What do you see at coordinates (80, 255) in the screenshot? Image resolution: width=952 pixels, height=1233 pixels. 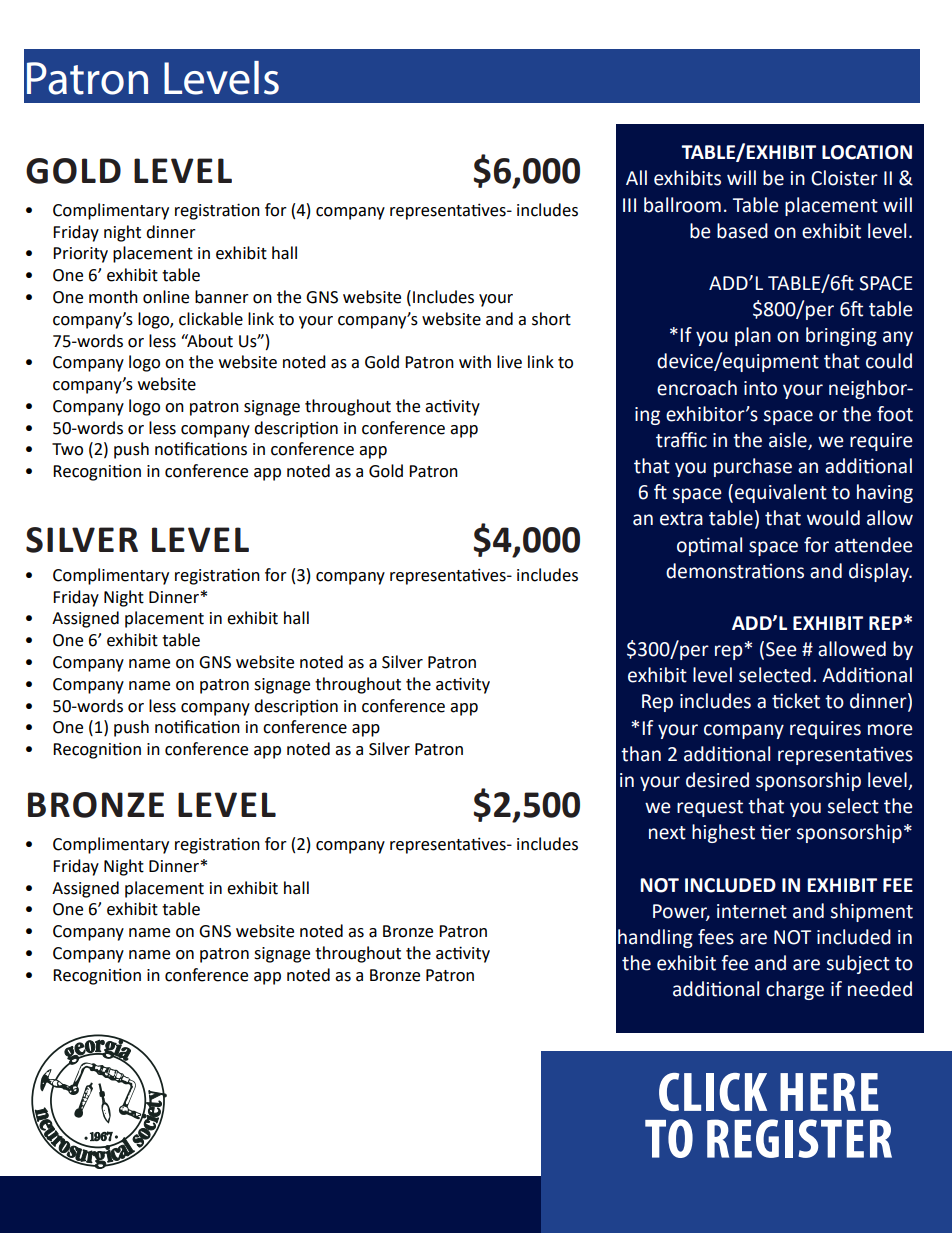 I see `Priority` at bounding box center [80, 255].
